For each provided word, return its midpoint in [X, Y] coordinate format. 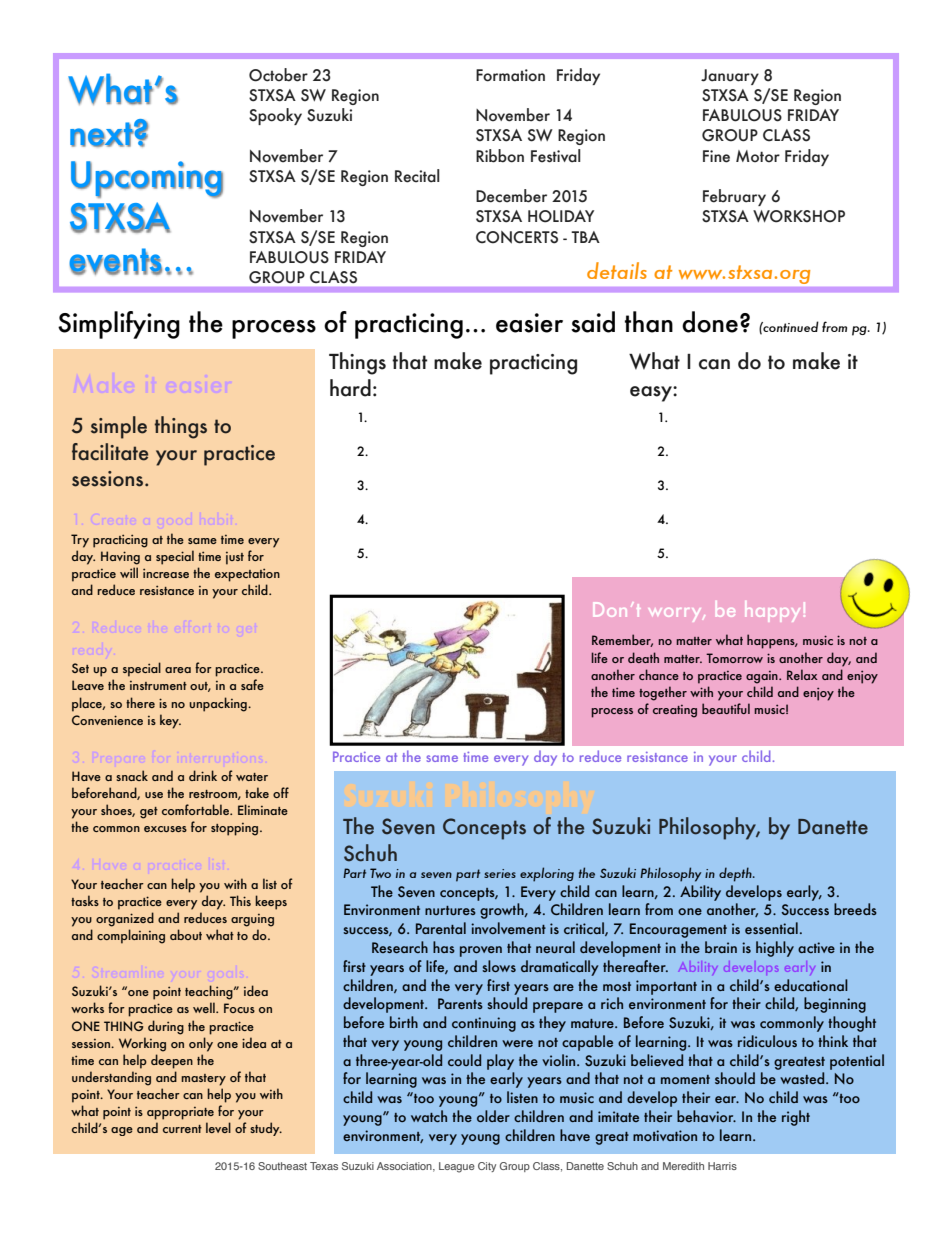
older [493, 1116]
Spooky [275, 116]
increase [166, 573]
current [182, 1129]
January [730, 77]
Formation [510, 75]
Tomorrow [734, 658]
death [643, 657]
